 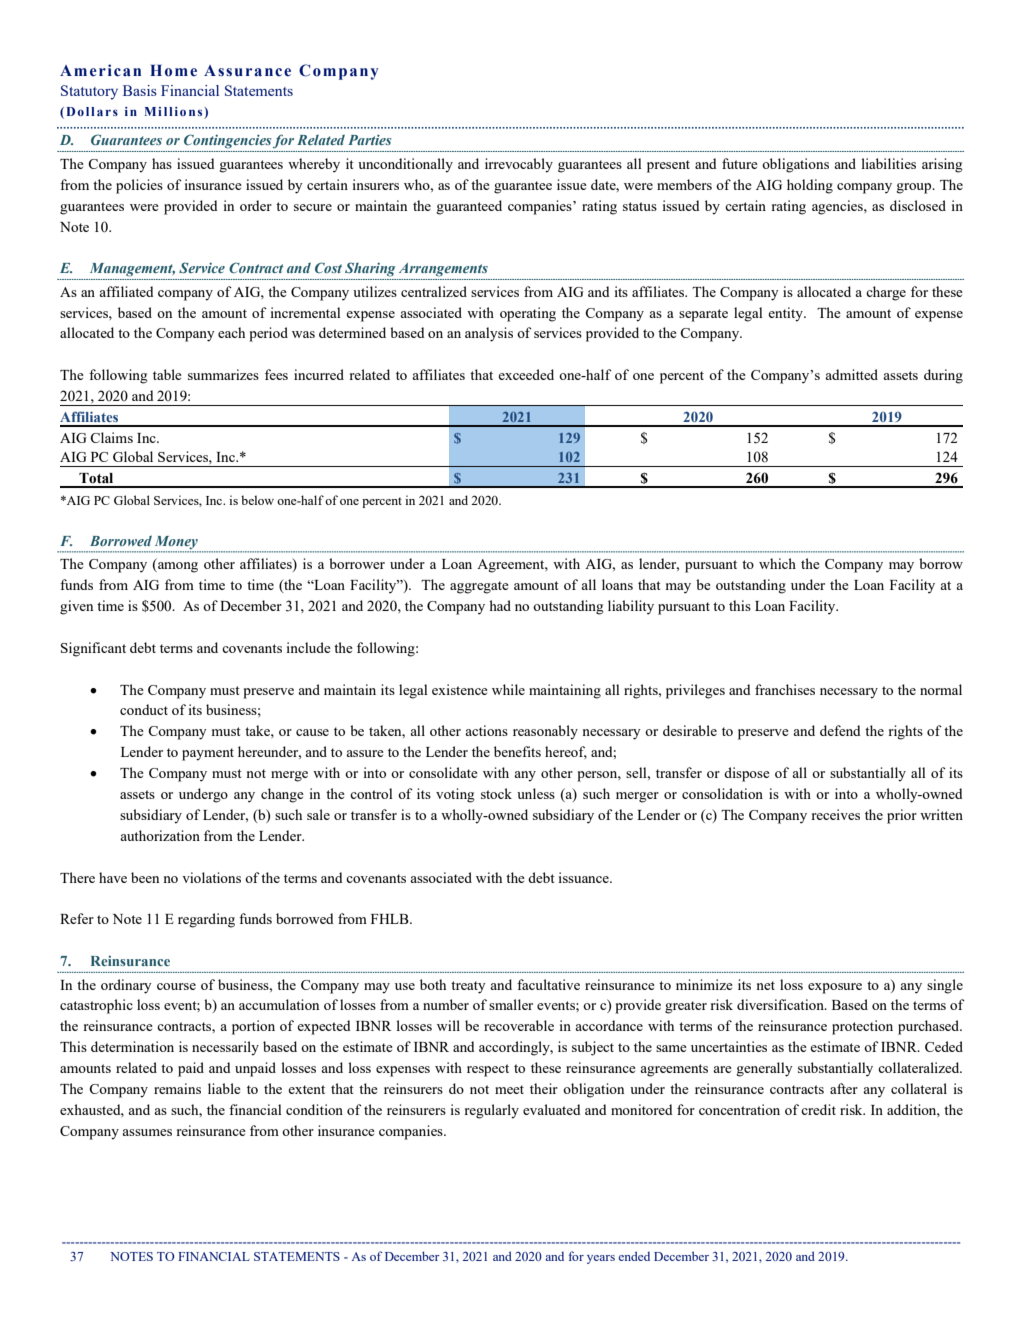 What do you see at coordinates (147, 1132) in the screenshot?
I see `assumes` at bounding box center [147, 1132].
